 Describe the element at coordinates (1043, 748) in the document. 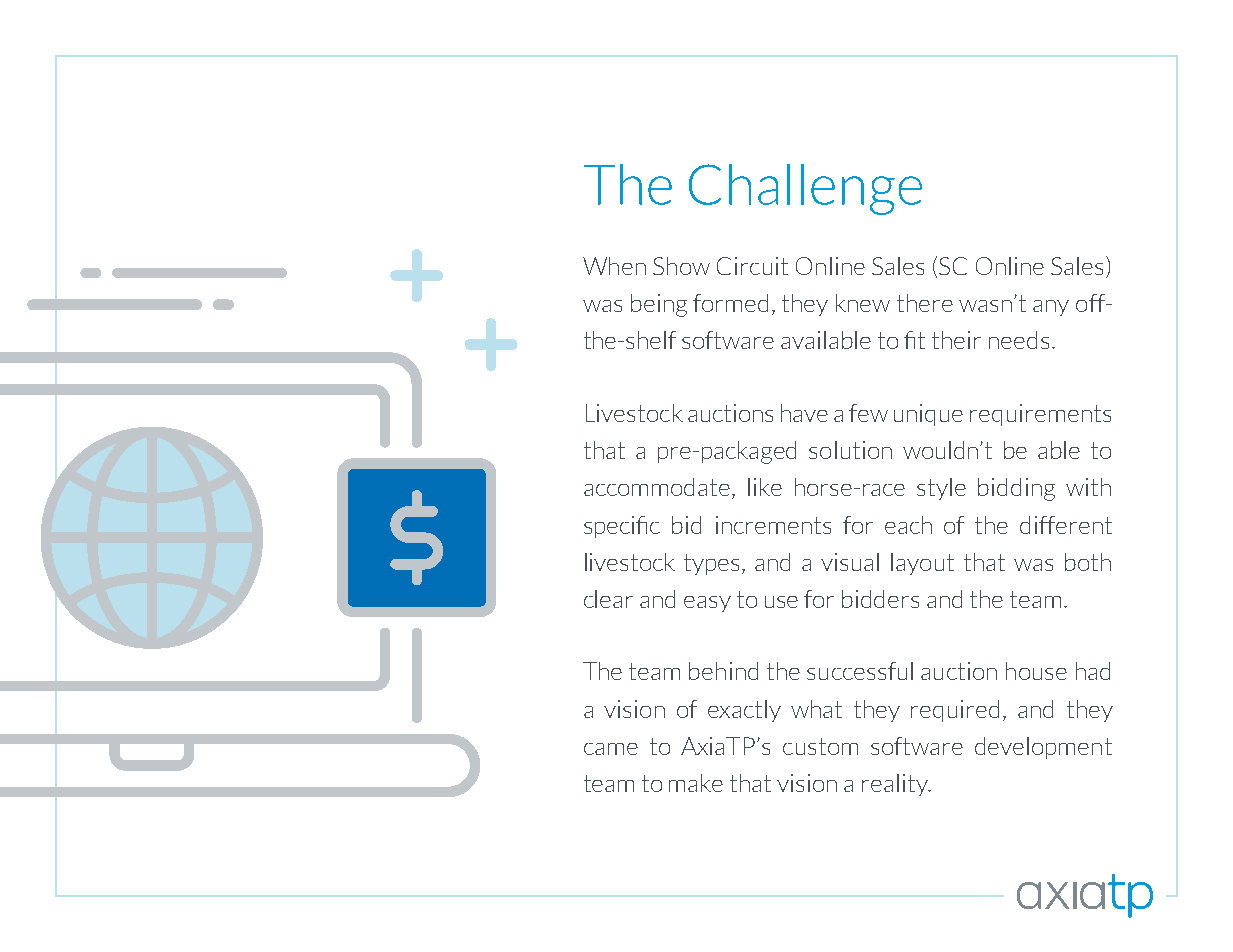

I see `development` at that location.
